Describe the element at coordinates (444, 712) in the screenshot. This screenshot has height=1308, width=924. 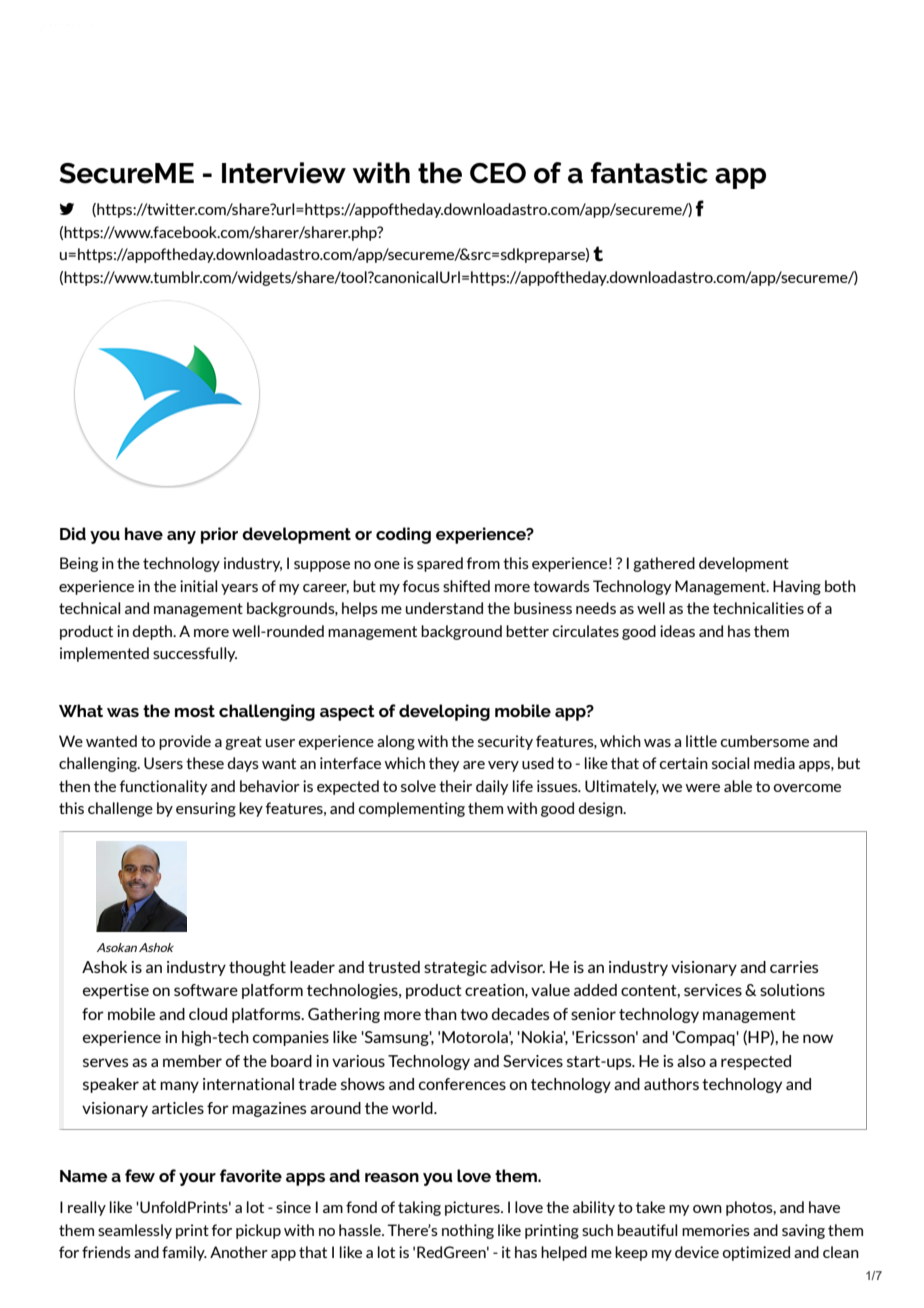
I see `developing` at that location.
